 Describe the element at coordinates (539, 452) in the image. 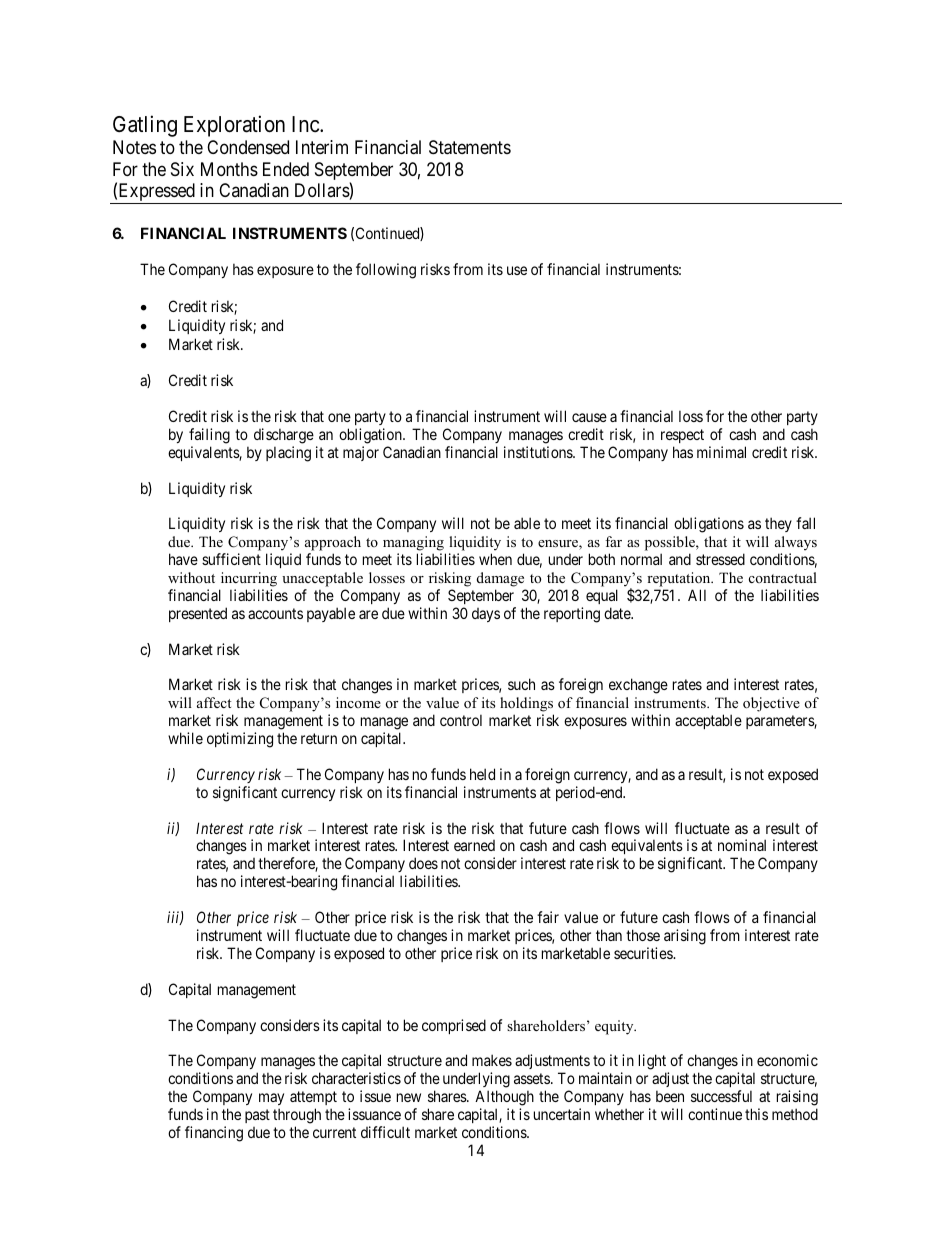

I see `institutions` at that location.
